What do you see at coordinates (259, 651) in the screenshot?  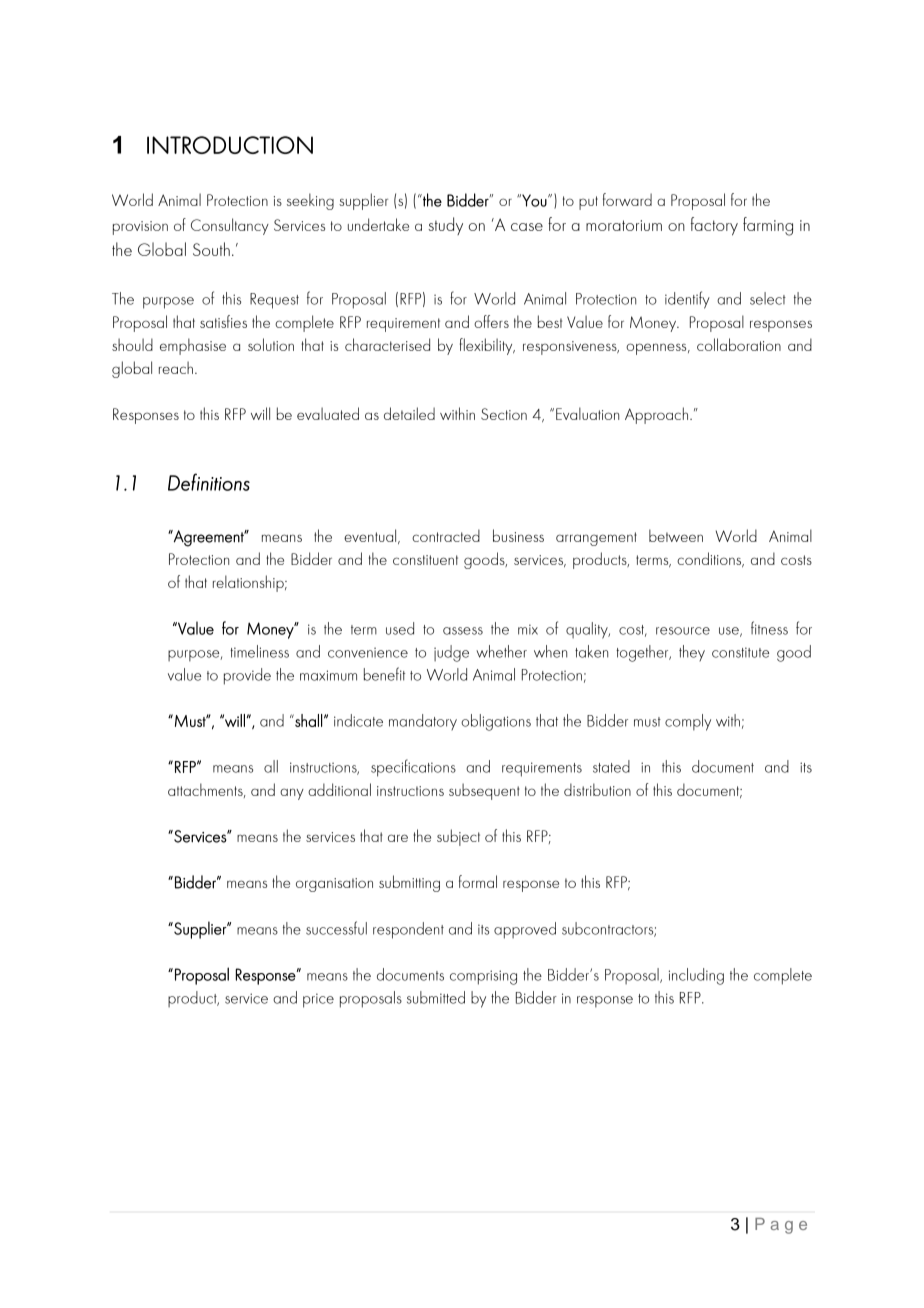 I see `timeliness` at bounding box center [259, 651].
